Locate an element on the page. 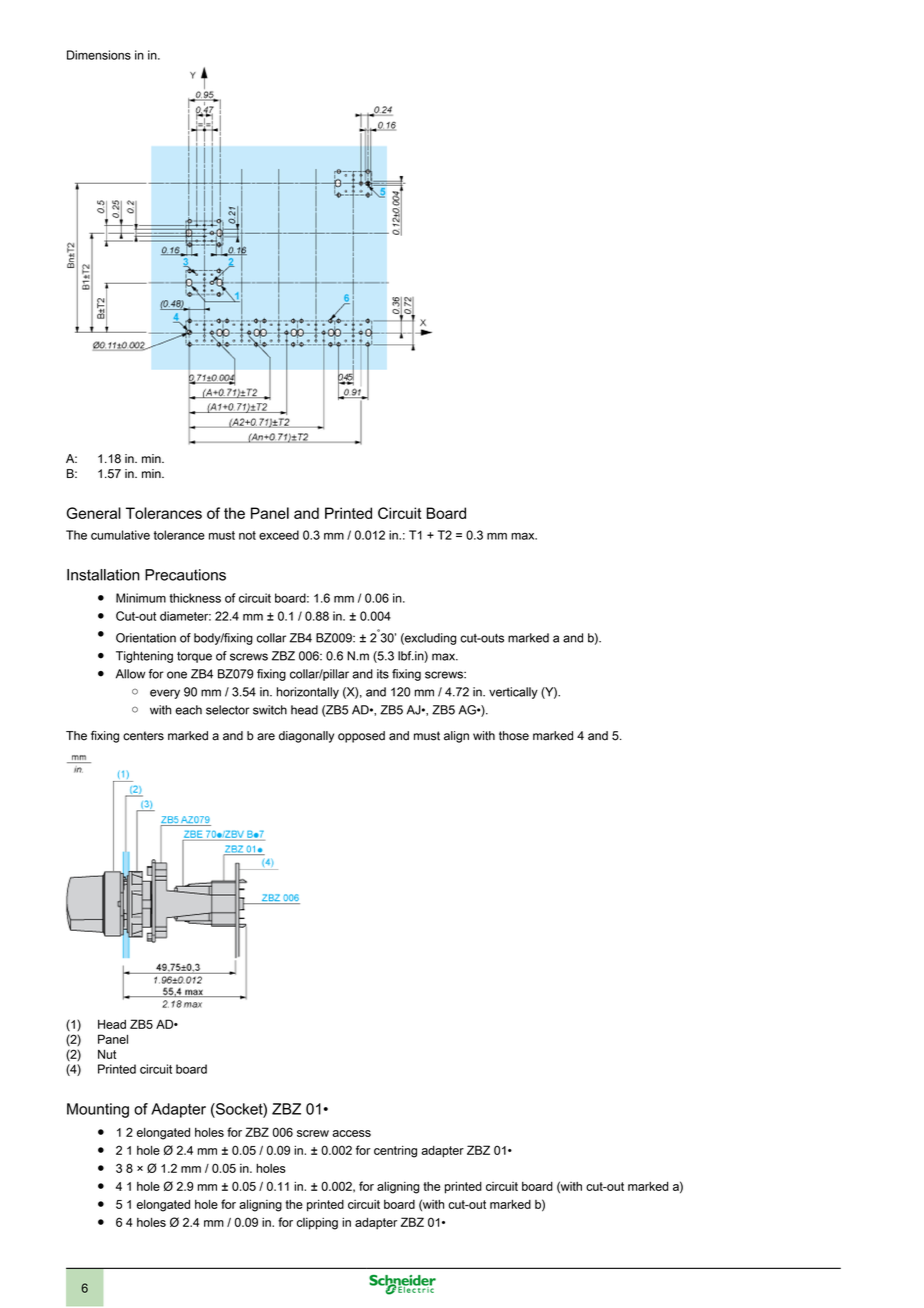 The height and width of the image is (1308, 924). Dimensions is located at coordinates (99, 55).
